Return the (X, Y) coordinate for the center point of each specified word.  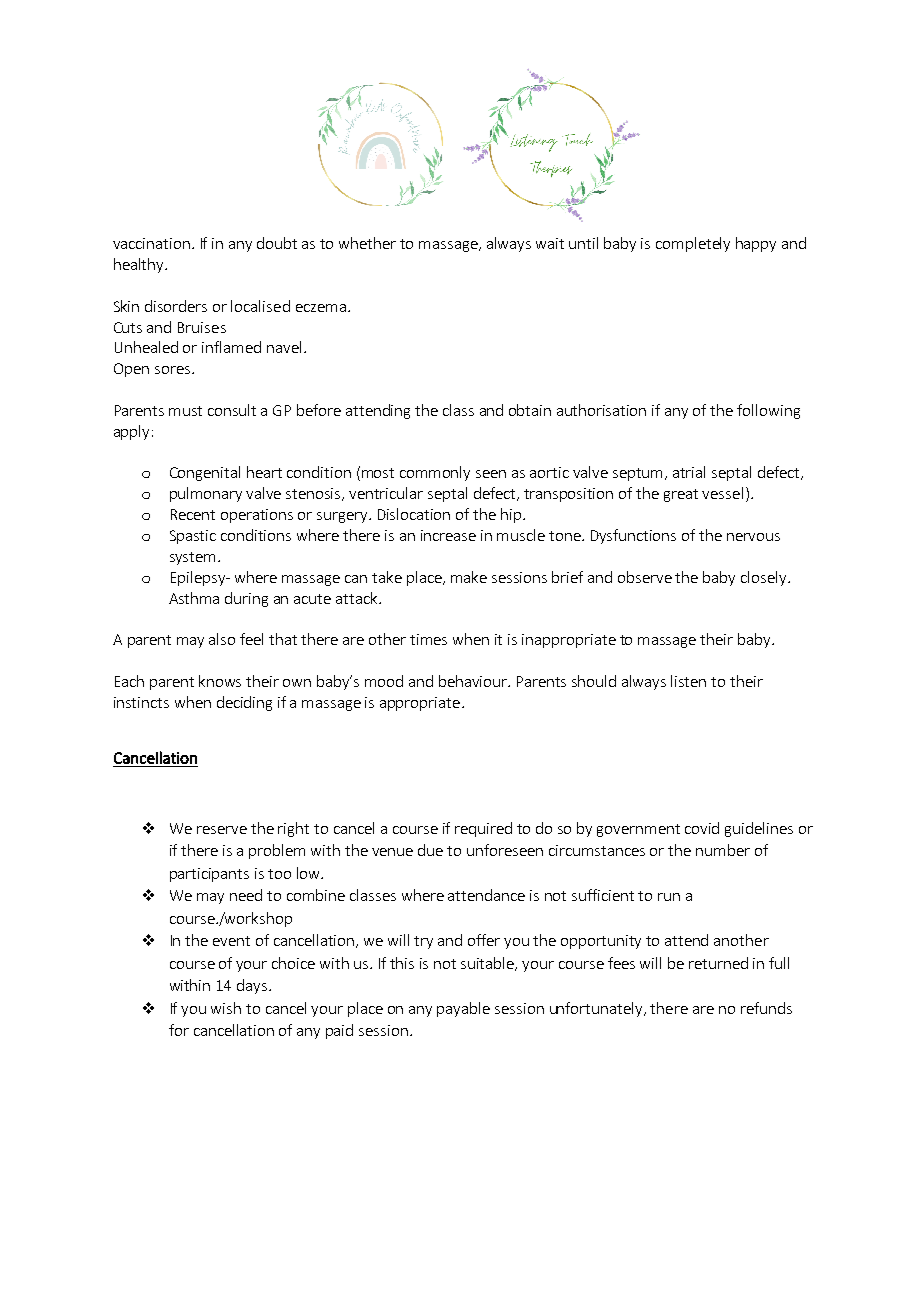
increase (448, 535)
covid (702, 828)
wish (226, 1008)
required (483, 829)
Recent (193, 514)
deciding (244, 703)
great (681, 495)
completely (693, 244)
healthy (140, 265)
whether (367, 243)
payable (463, 1009)
